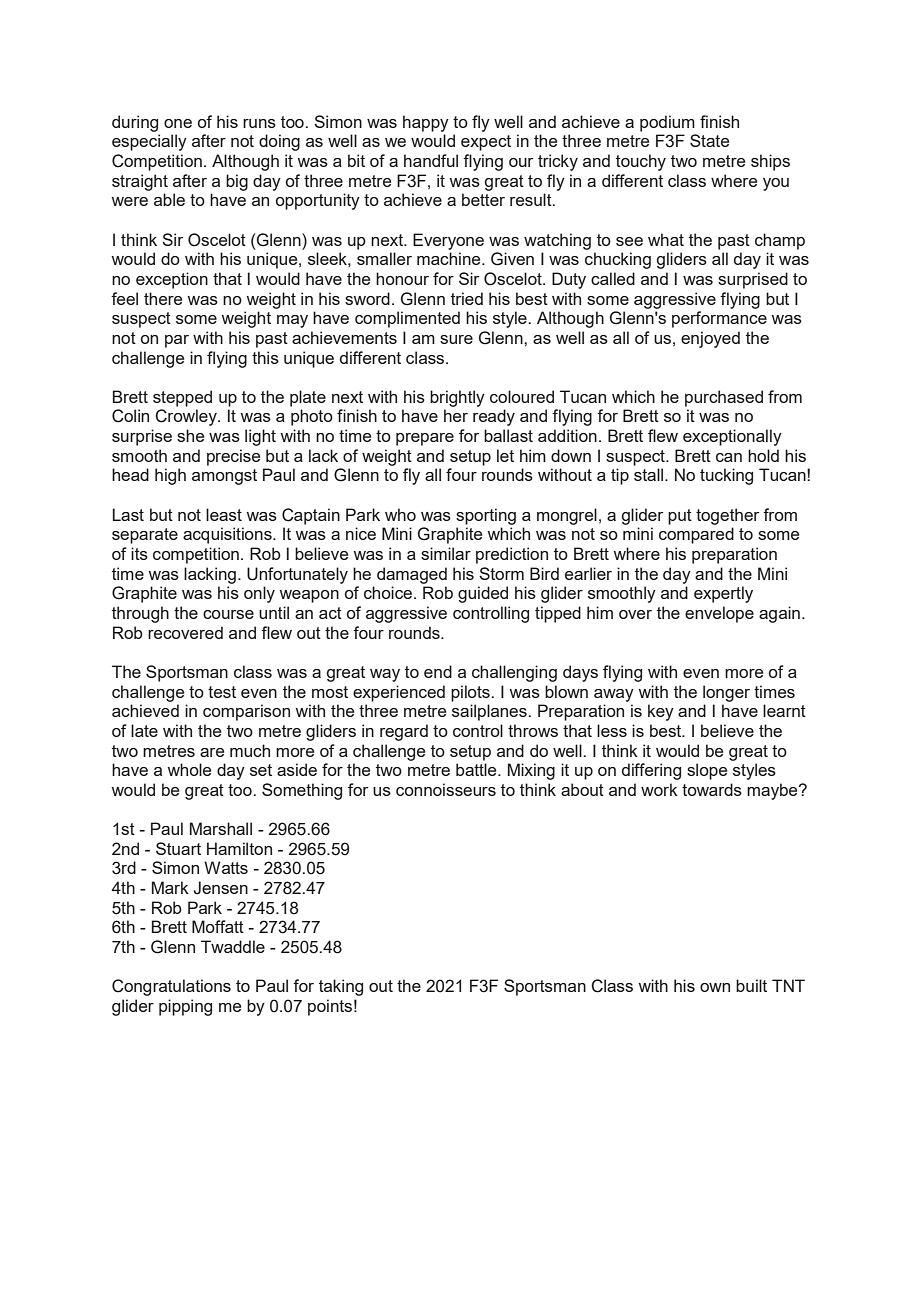 This screenshot has width=924, height=1308. I want to click on handful, so click(431, 160).
